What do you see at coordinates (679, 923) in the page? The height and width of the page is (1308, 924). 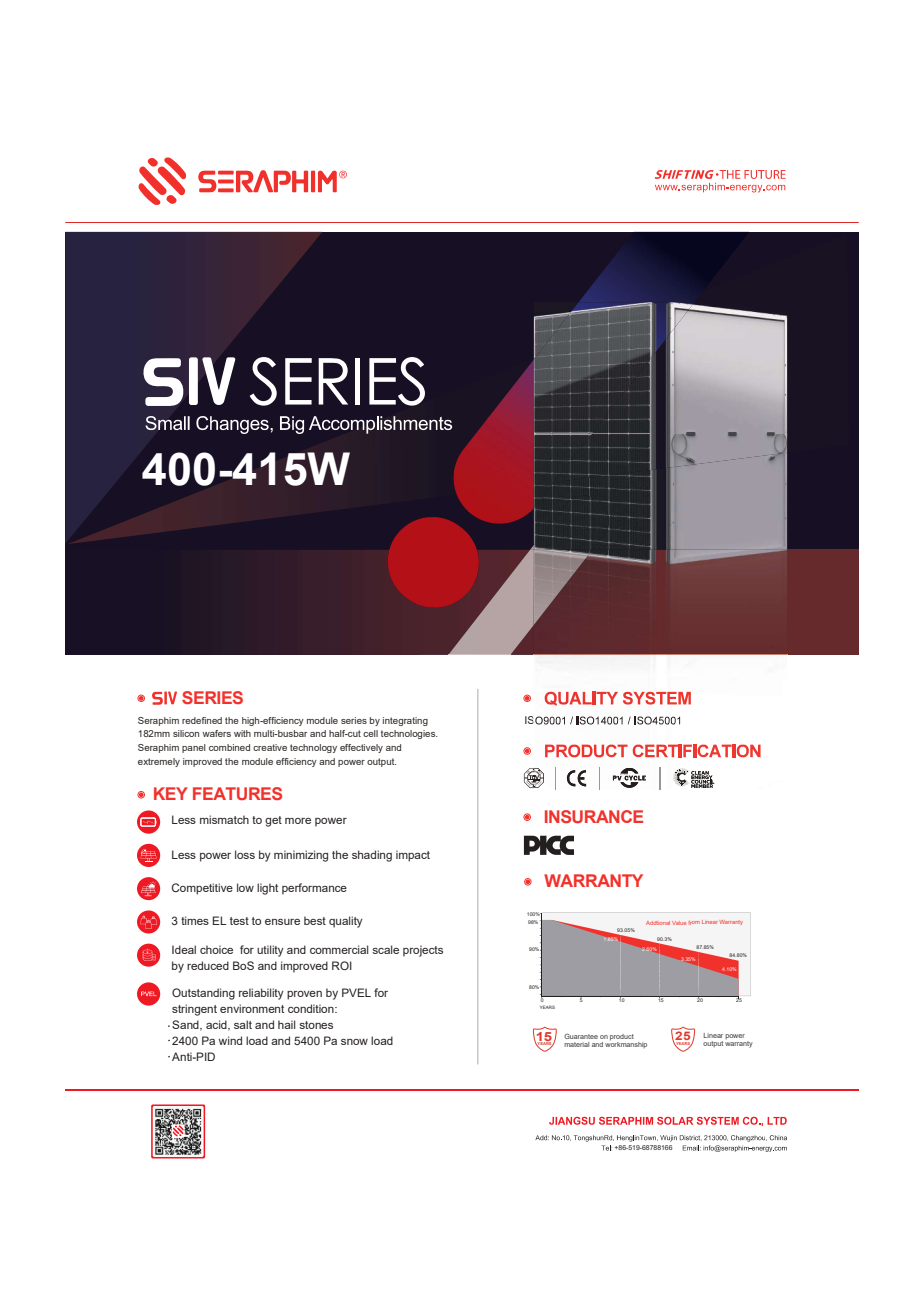 I see `Value` at bounding box center [679, 923].
